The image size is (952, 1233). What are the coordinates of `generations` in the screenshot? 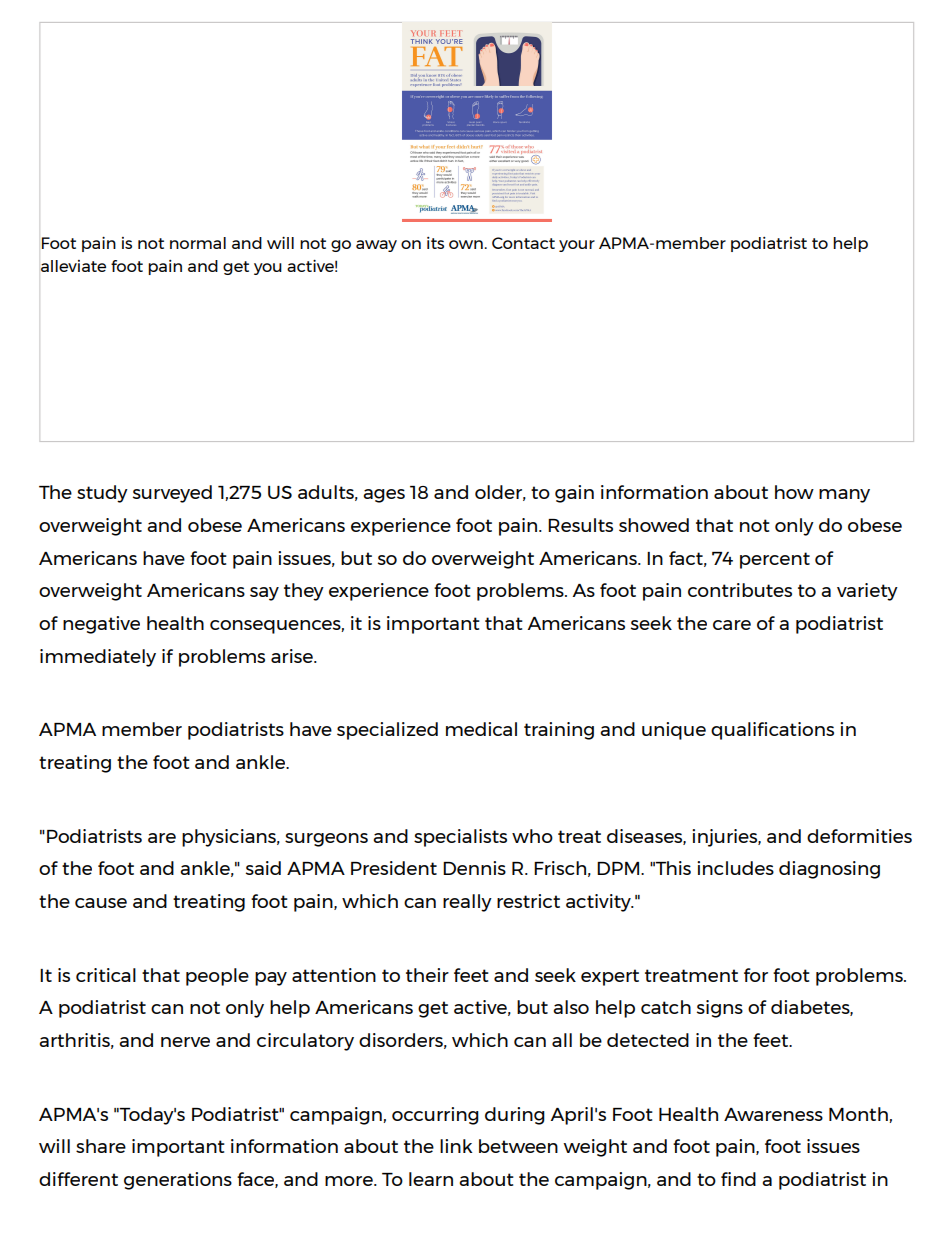 It's located at (178, 1181).
